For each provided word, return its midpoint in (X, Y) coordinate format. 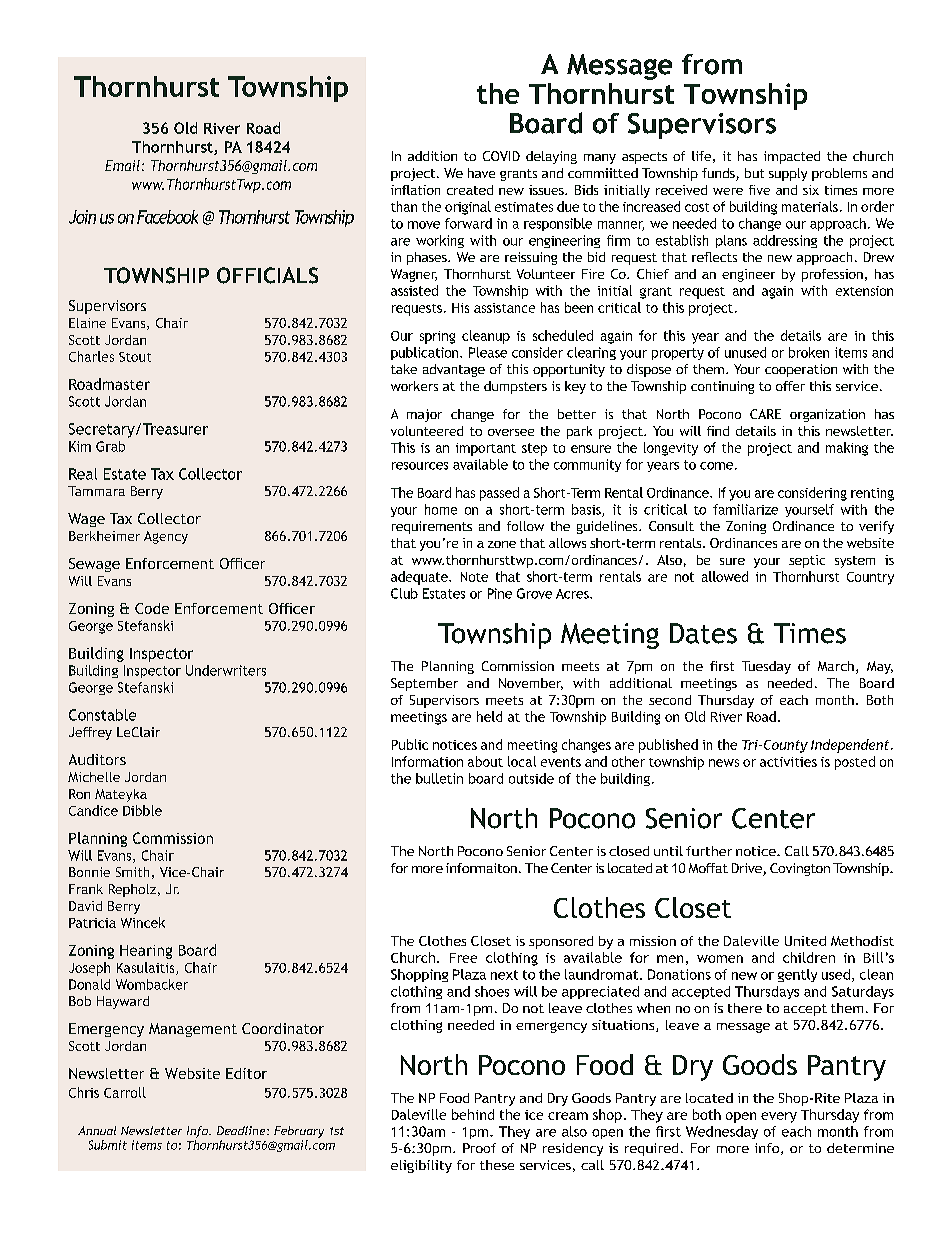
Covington (800, 869)
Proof (479, 1148)
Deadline (242, 1130)
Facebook (167, 217)
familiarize (745, 509)
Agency (166, 537)
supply (788, 174)
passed (499, 494)
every (779, 1117)
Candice (93, 810)
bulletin (439, 778)
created (470, 190)
